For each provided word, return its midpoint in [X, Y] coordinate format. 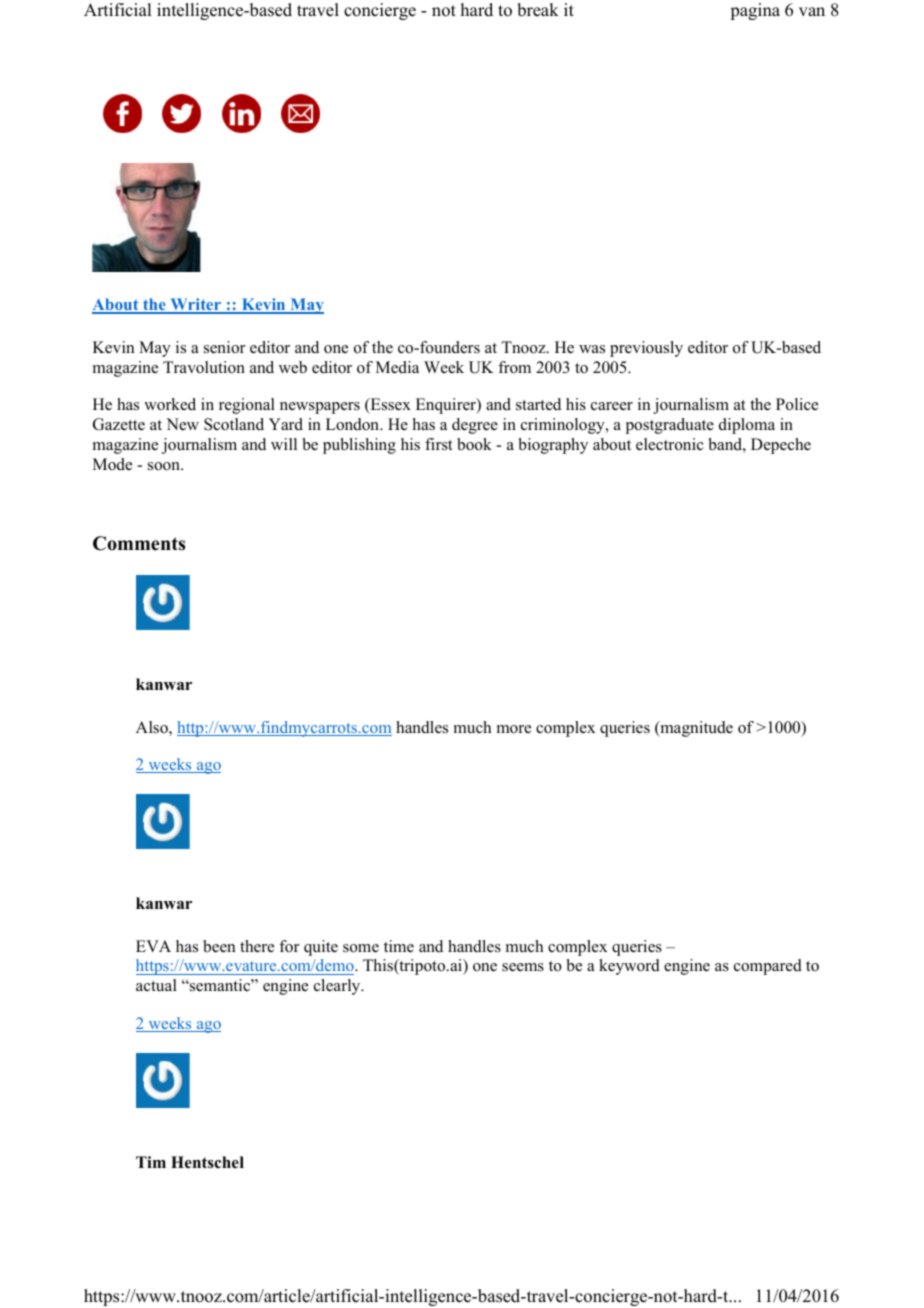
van [812, 11]
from [514, 367]
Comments [139, 543]
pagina [755, 11]
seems [523, 967]
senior [224, 347]
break [538, 10]
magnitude [695, 729]
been [219, 946]
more [514, 729]
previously [646, 349]
